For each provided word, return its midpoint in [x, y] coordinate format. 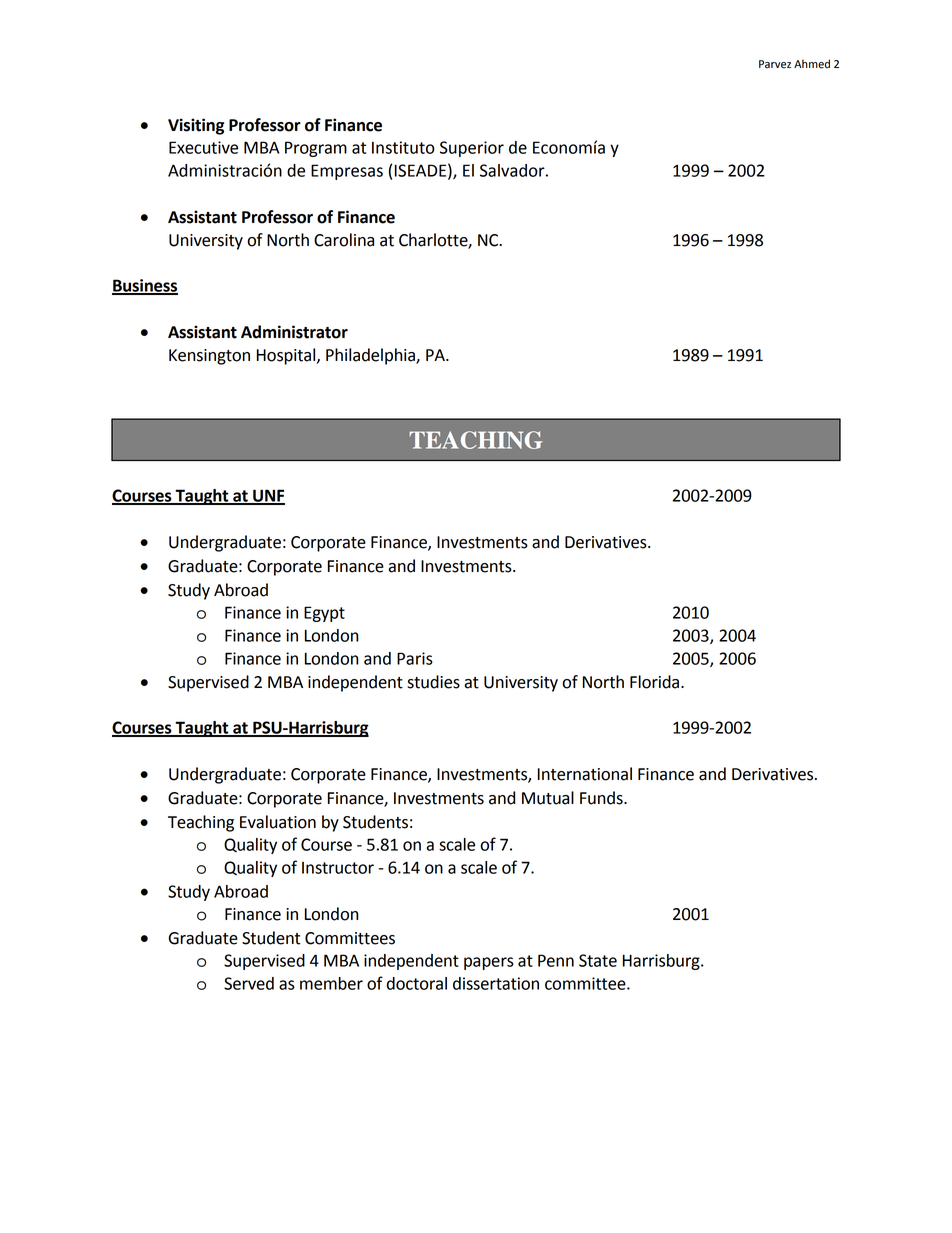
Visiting [196, 126]
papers [489, 963]
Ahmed [812, 64]
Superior [472, 149]
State [598, 960]
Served [249, 983]
